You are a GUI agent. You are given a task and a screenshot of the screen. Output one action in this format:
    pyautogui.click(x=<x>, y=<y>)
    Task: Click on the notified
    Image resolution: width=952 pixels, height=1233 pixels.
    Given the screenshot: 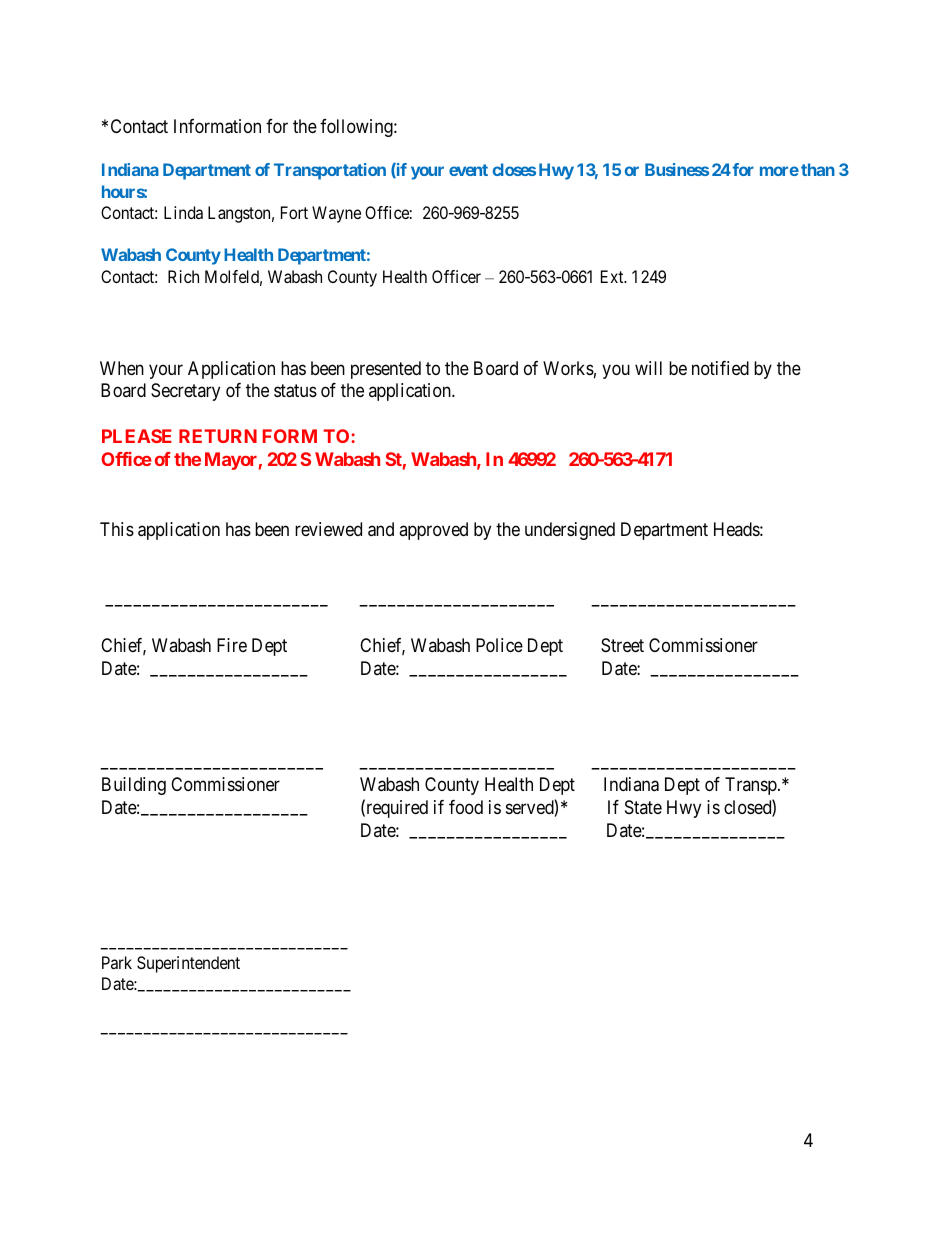 What is the action you would take?
    pyautogui.click(x=720, y=368)
